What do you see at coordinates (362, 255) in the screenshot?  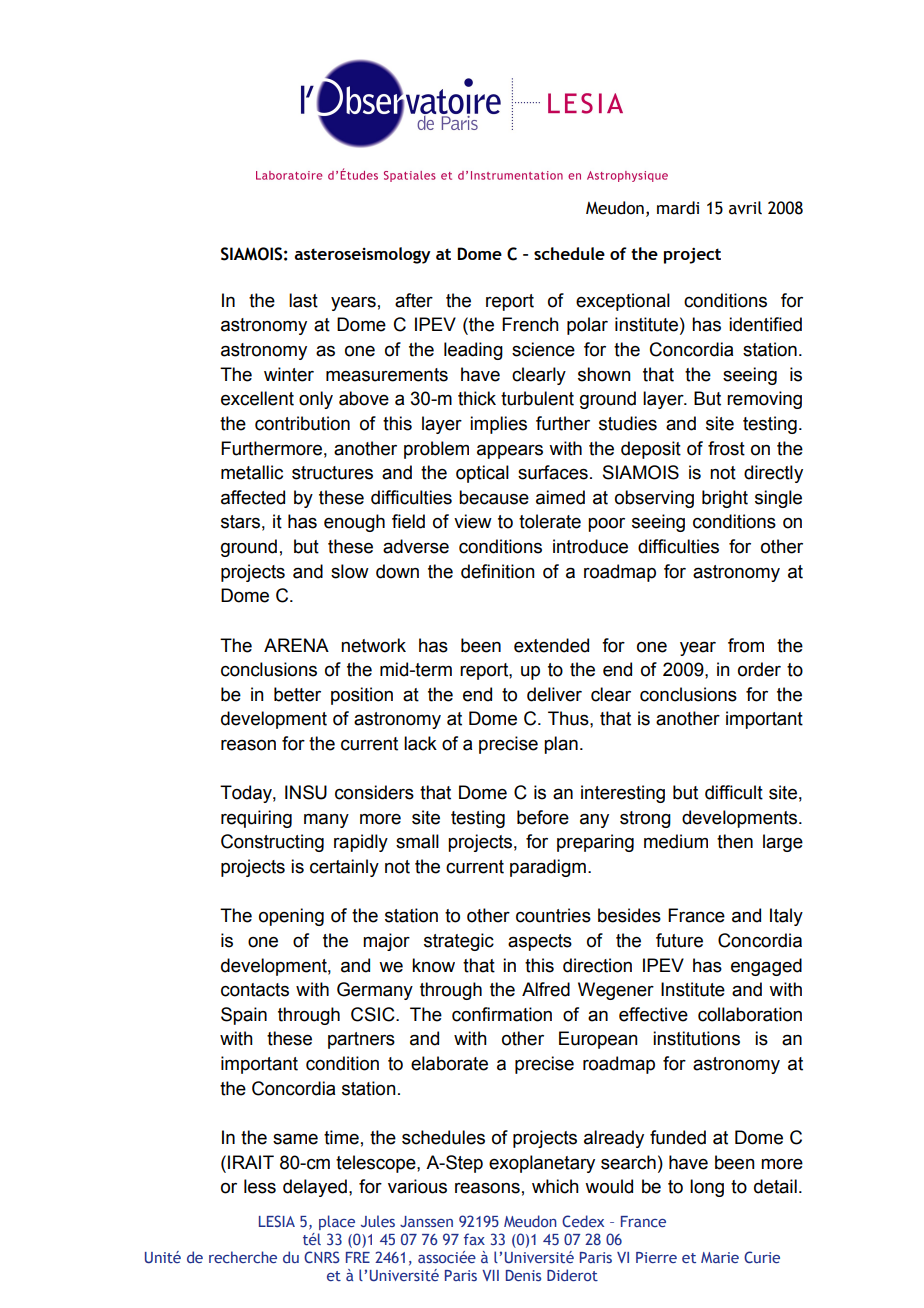 I see `asteroseismology` at bounding box center [362, 255].
